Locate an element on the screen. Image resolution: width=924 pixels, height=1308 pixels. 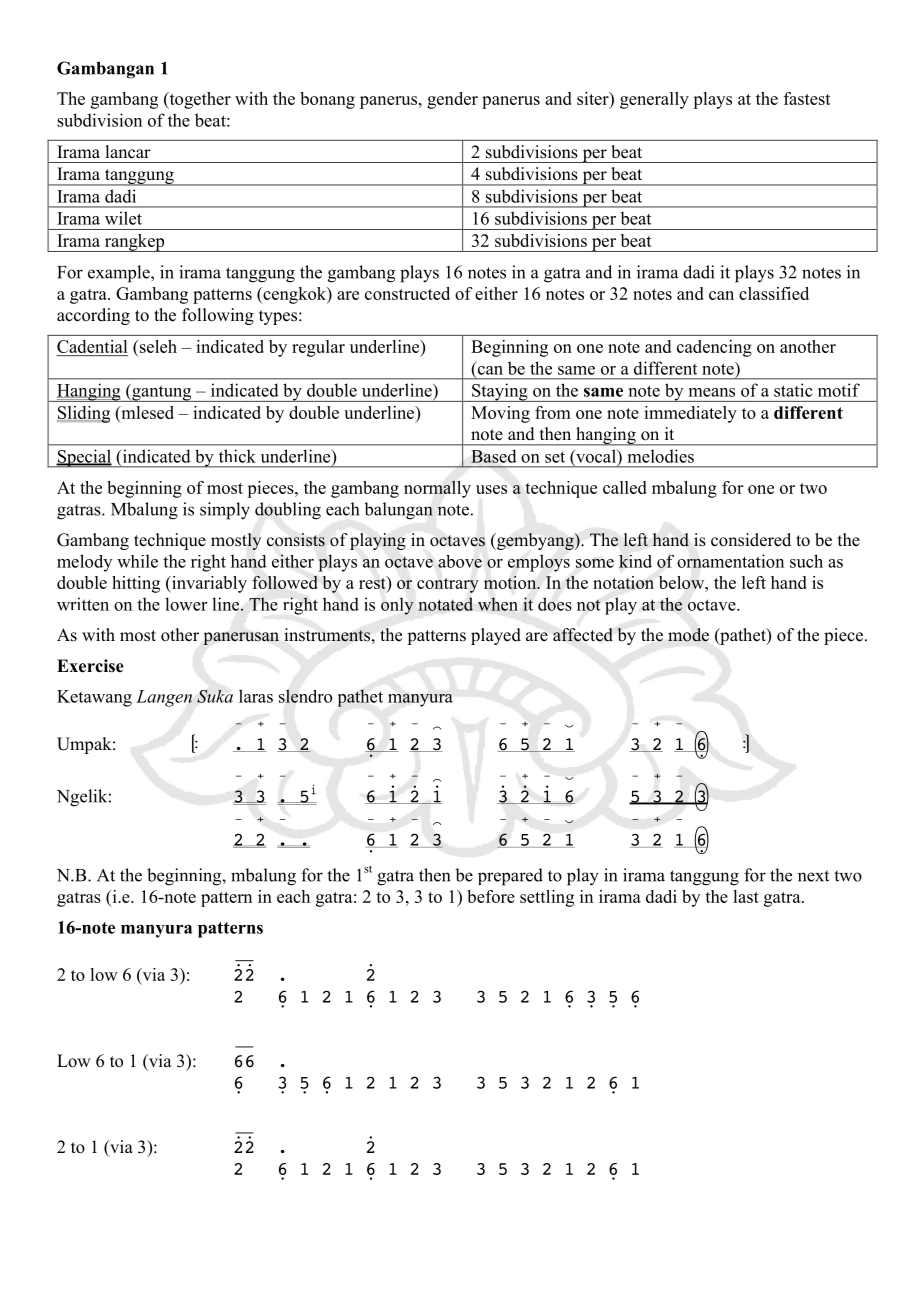
before is located at coordinates (491, 896).
